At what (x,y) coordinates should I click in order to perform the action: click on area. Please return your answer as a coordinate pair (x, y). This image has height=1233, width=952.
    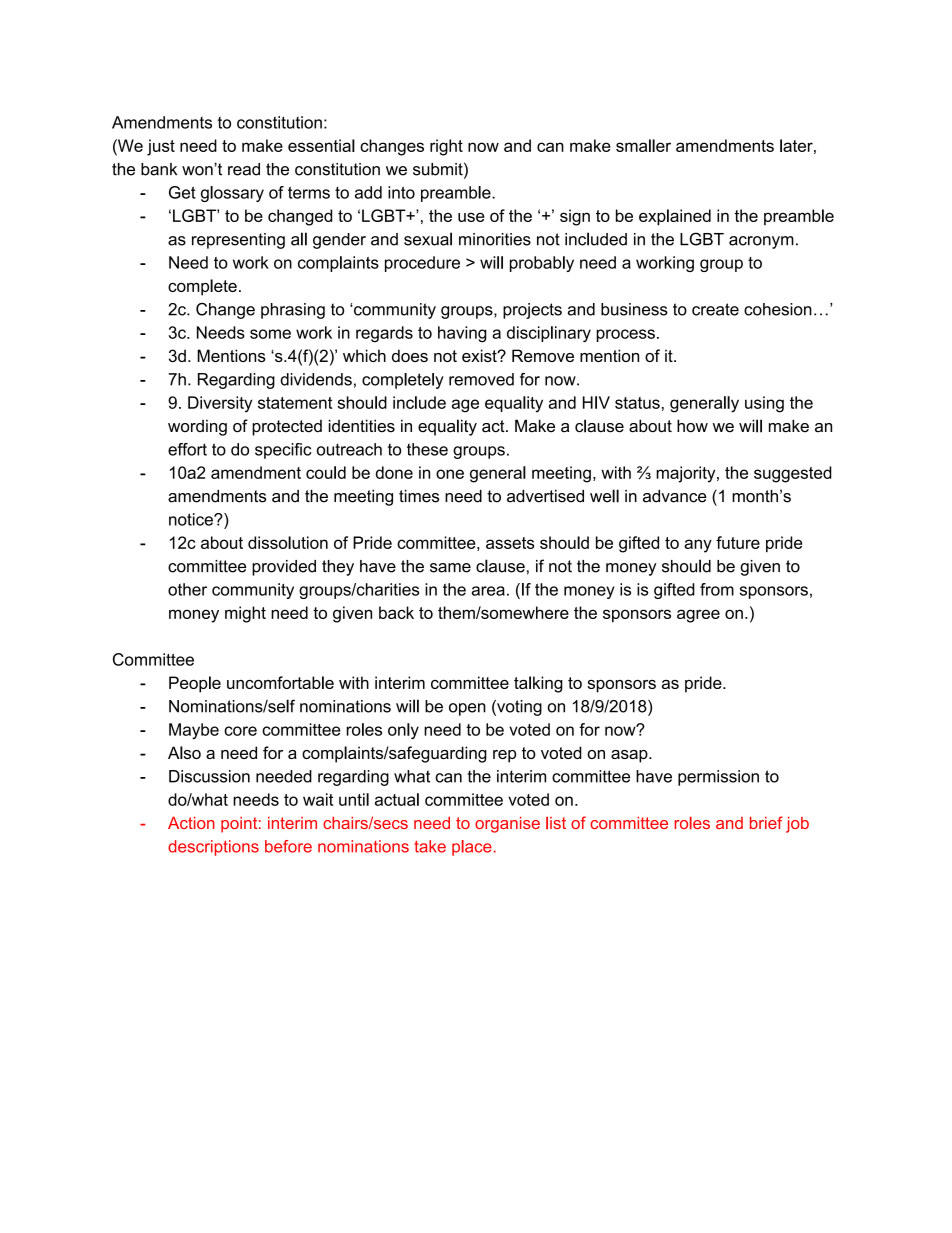
    Looking at the image, I should click on (488, 591).
